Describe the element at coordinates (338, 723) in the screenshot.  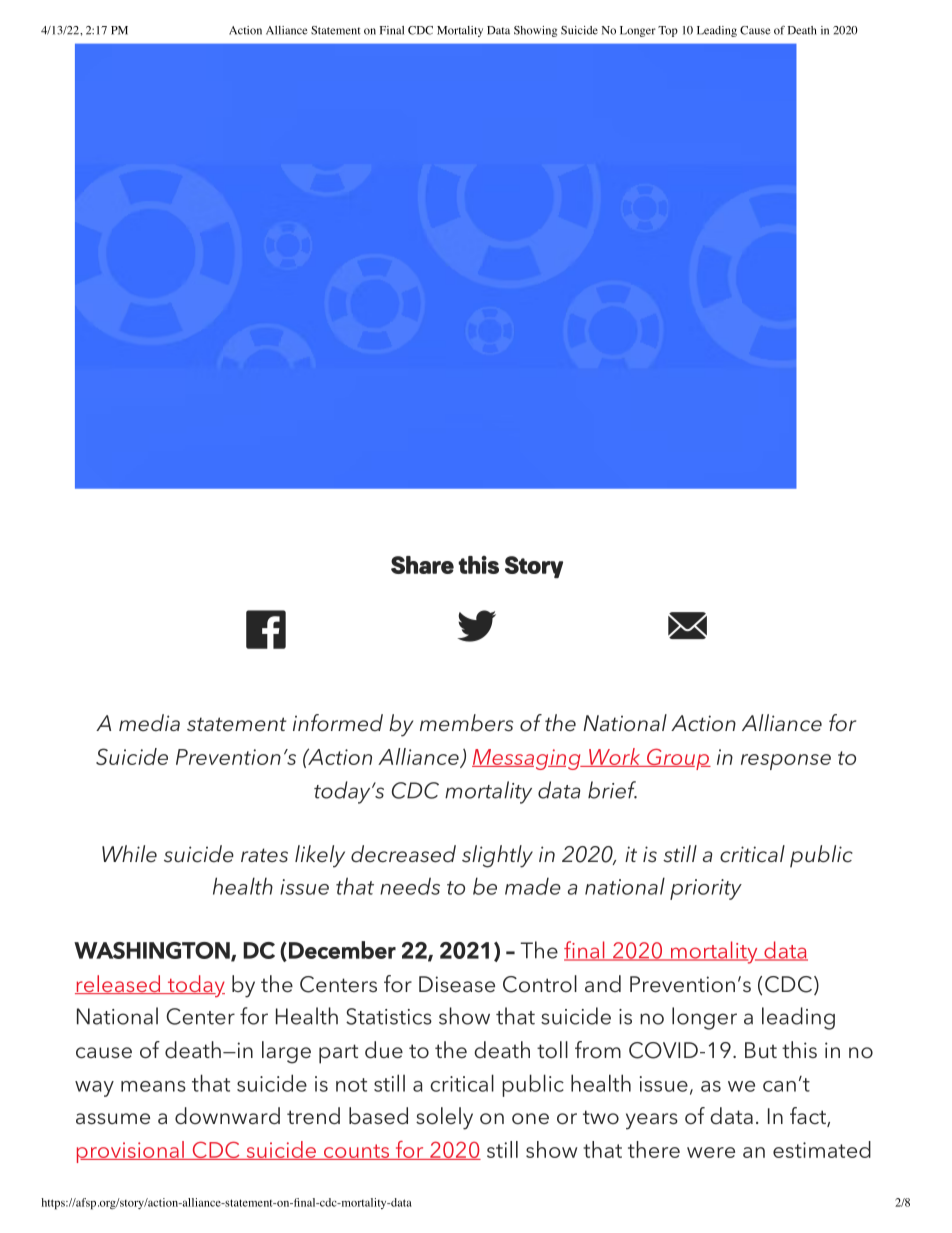
I see `informed` at that location.
